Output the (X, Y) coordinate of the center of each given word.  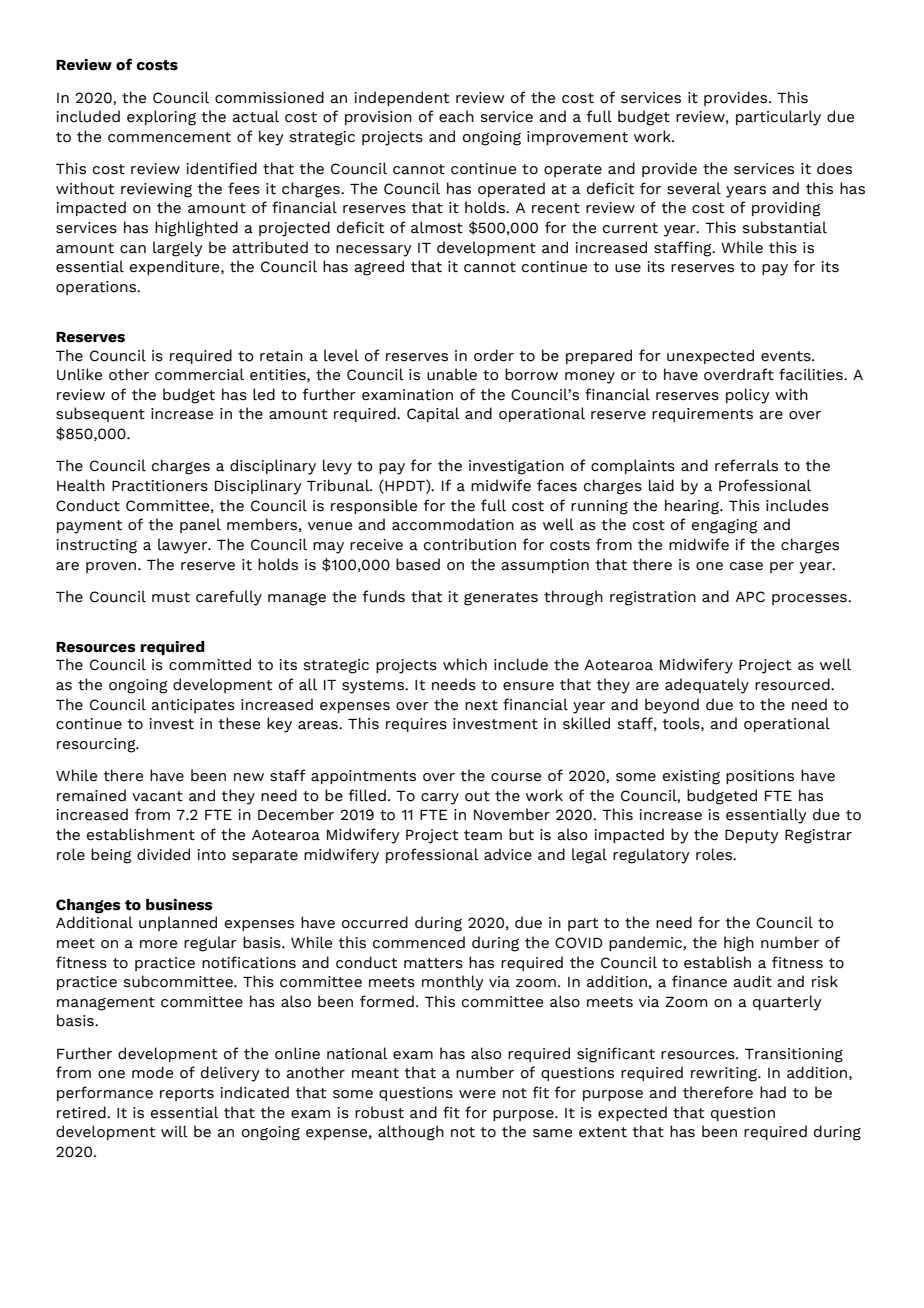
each (456, 116)
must (171, 597)
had (773, 1092)
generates (501, 599)
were (477, 1094)
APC (750, 597)
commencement (169, 137)
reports (187, 1094)
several (694, 188)
